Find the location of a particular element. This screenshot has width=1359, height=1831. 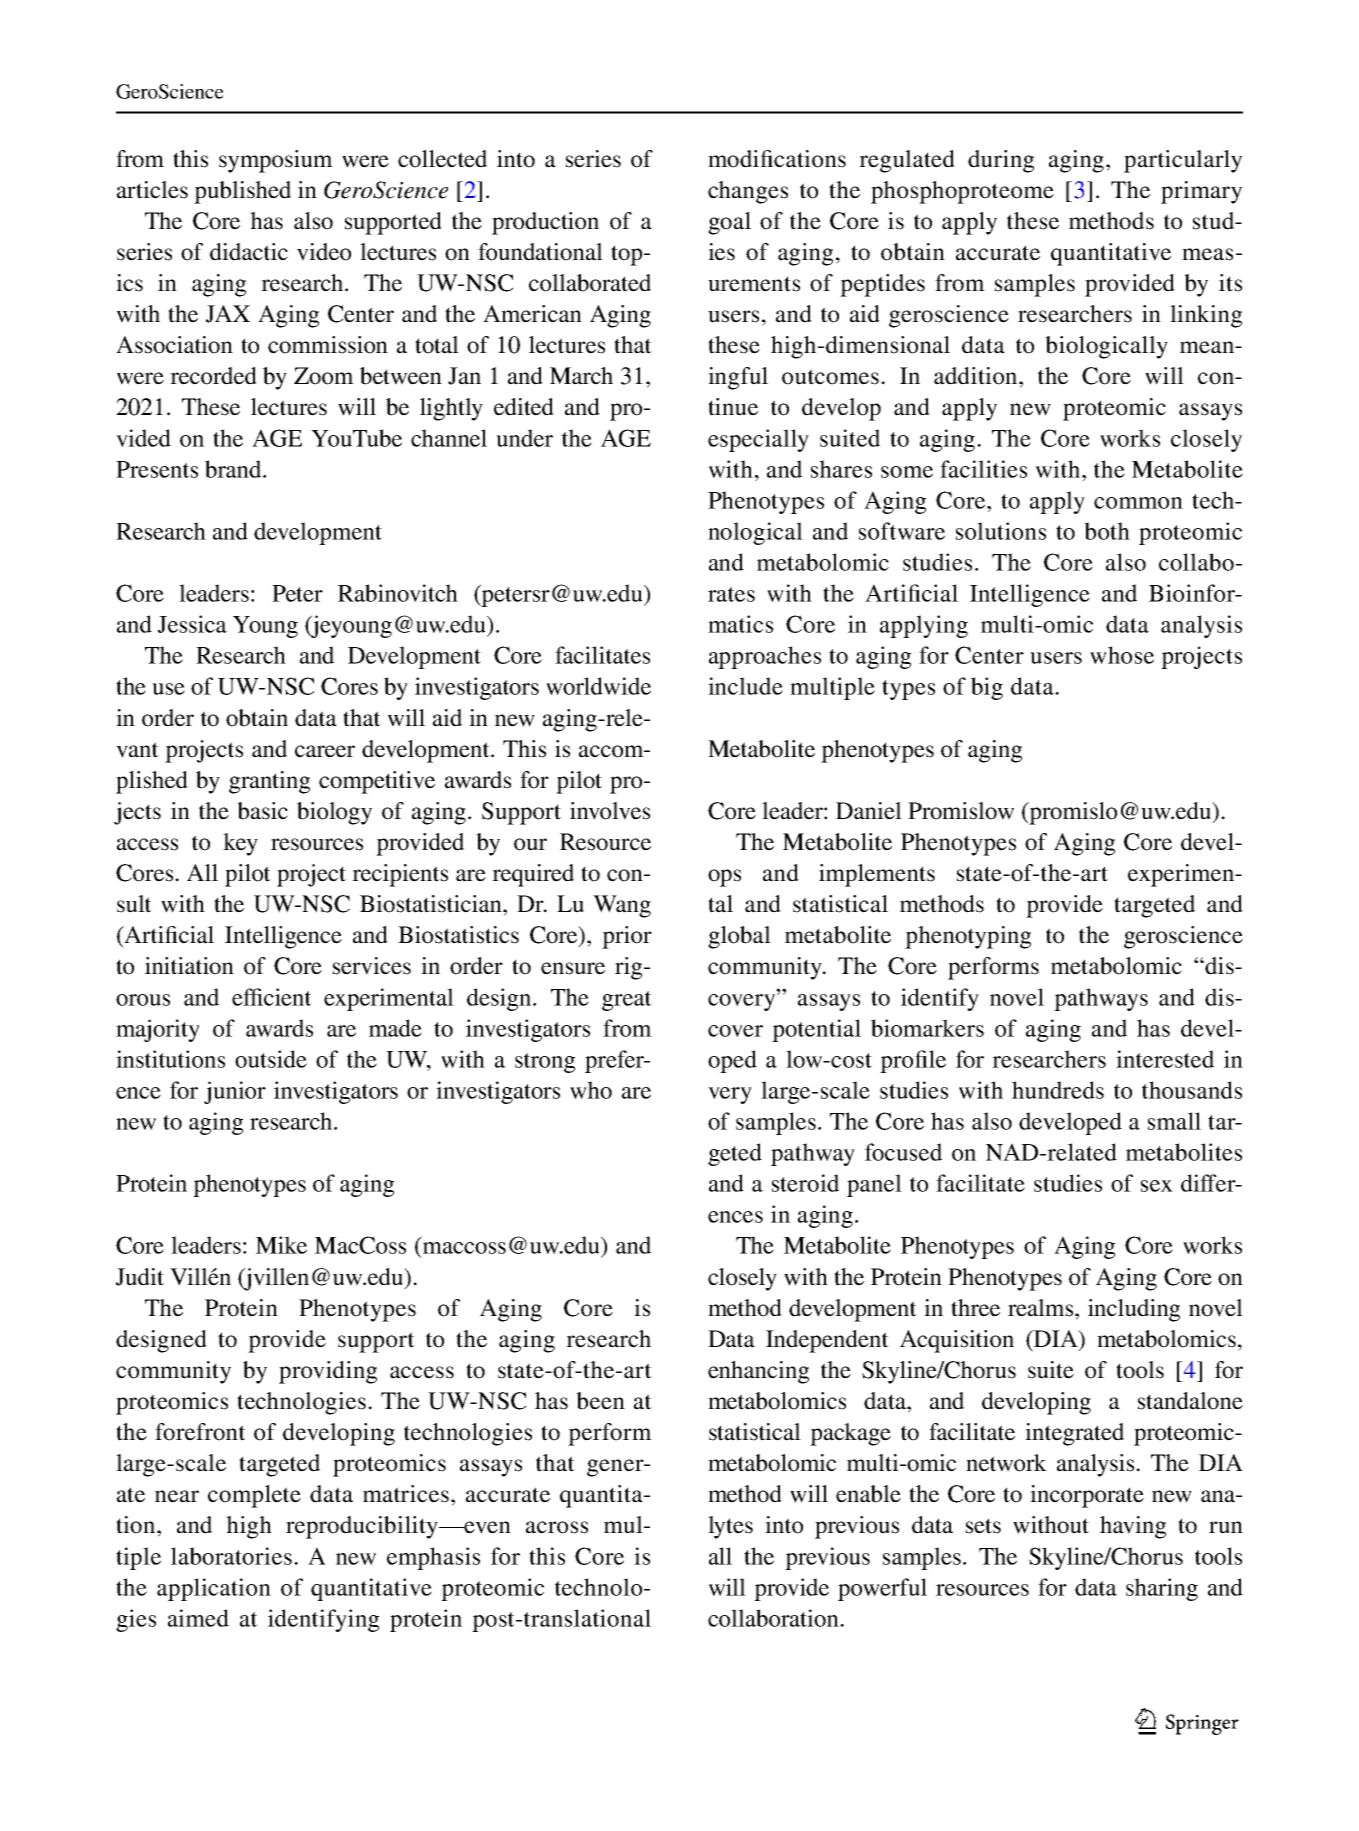

key is located at coordinates (240, 844).
